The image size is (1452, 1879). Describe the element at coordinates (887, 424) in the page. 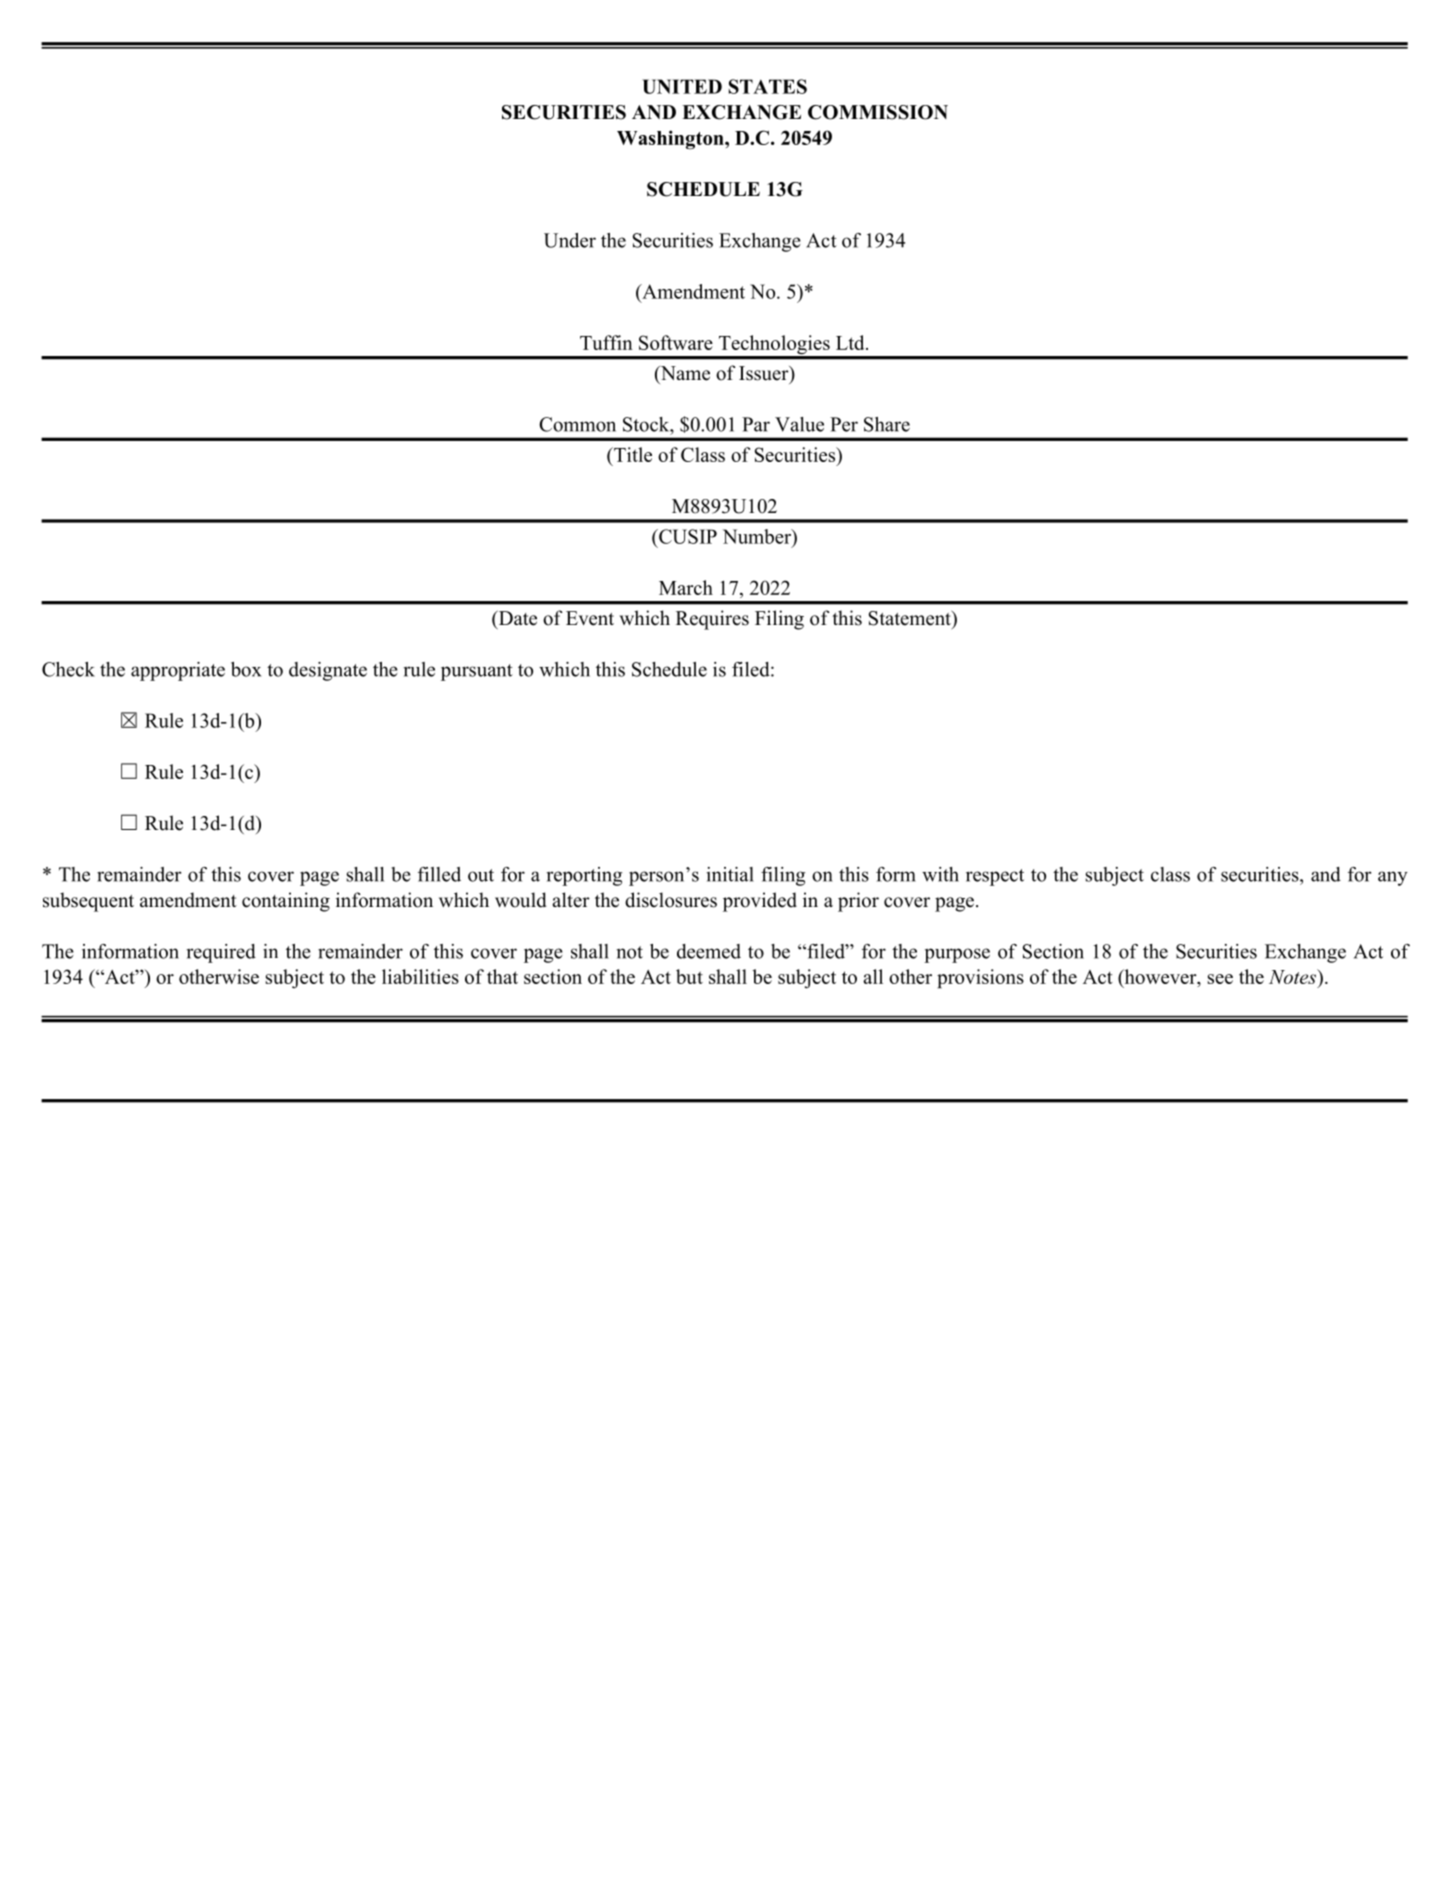

I see `Share` at that location.
